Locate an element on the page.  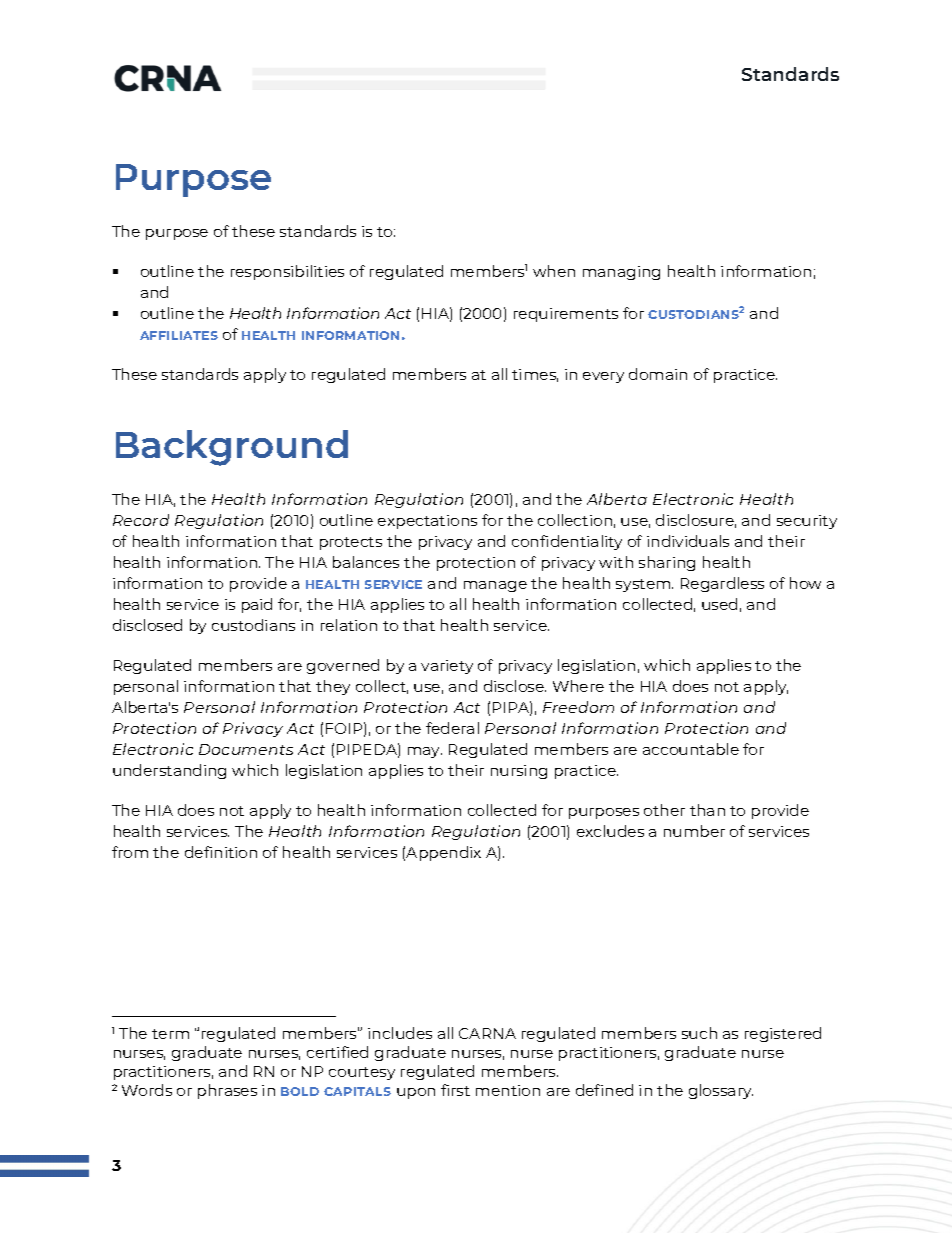
when is located at coordinates (554, 271).
